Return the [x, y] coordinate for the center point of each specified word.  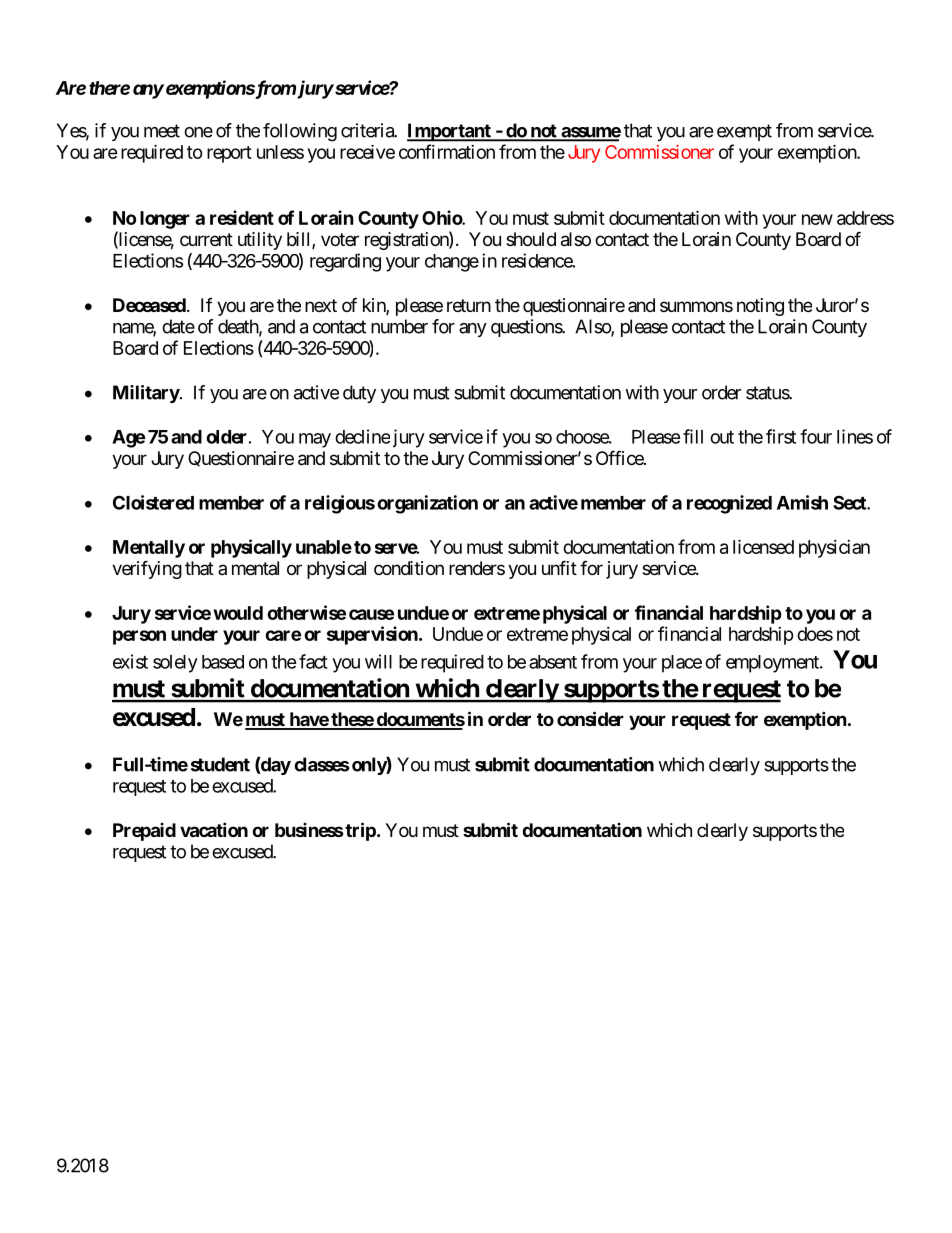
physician [834, 549]
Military [146, 394]
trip [359, 831]
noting [760, 307]
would [238, 613]
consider [590, 718]
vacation [214, 829]
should [531, 239]
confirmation [447, 151]
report [229, 154]
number [399, 326]
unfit [559, 567]
